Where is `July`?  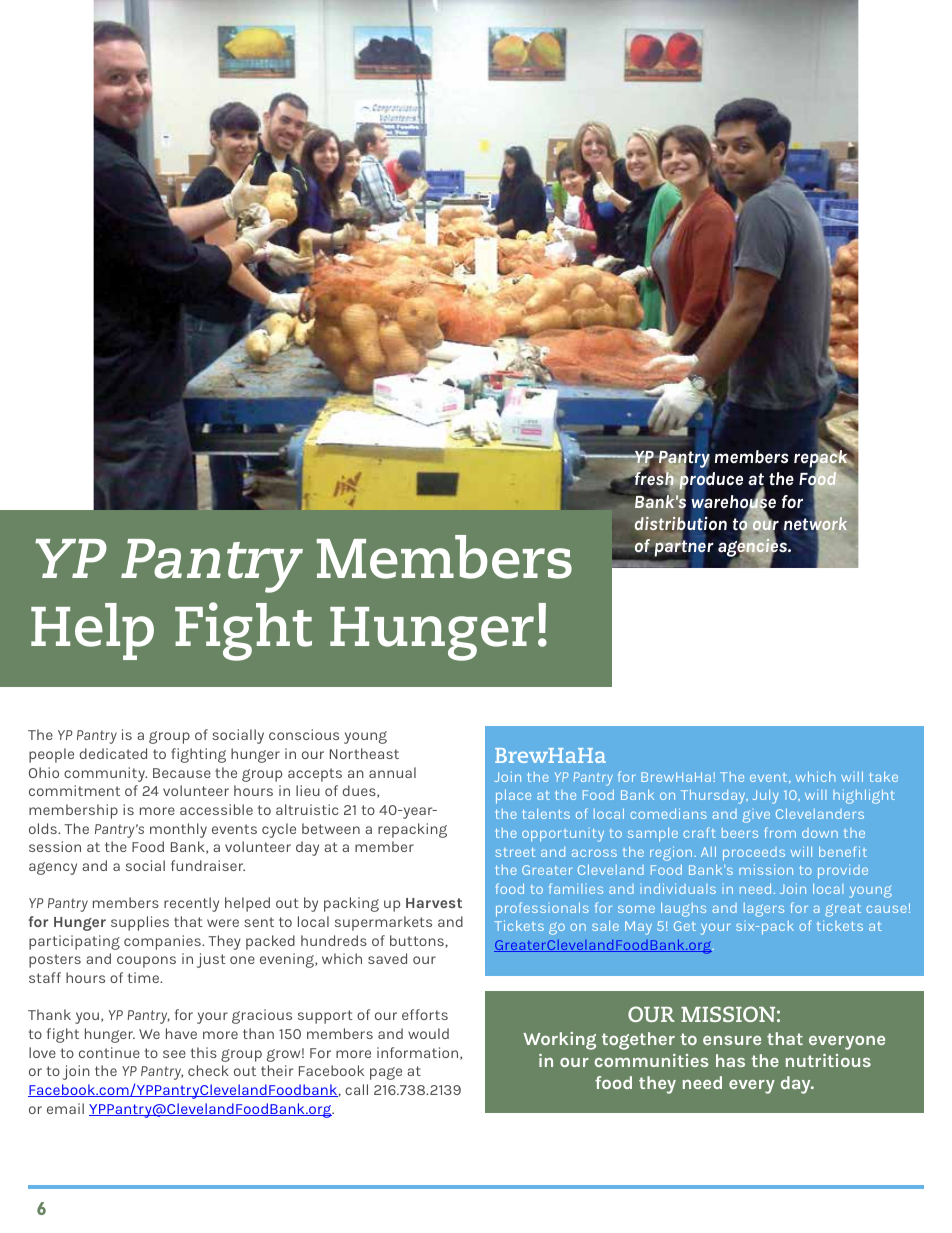 July is located at coordinates (766, 797).
